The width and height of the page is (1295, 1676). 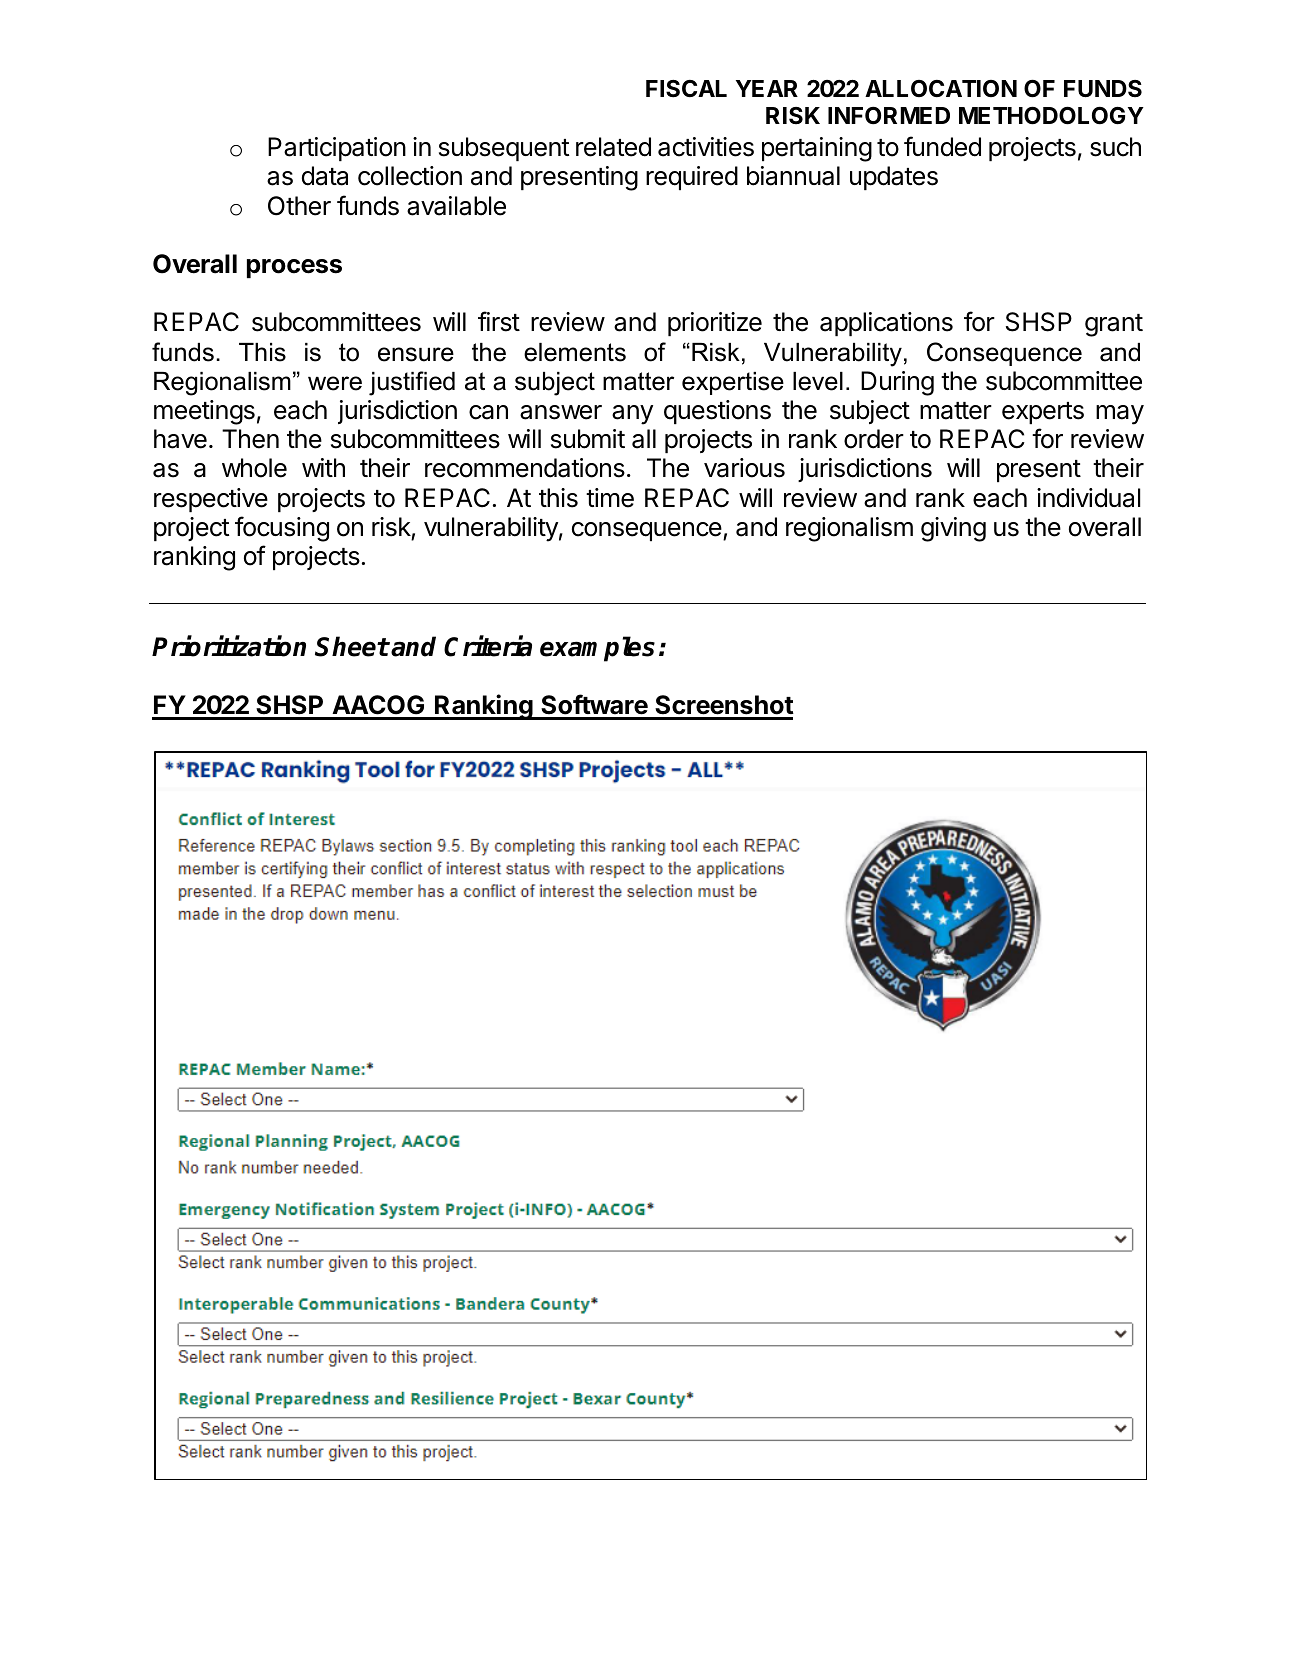 I want to click on Sheet, so click(x=352, y=646).
